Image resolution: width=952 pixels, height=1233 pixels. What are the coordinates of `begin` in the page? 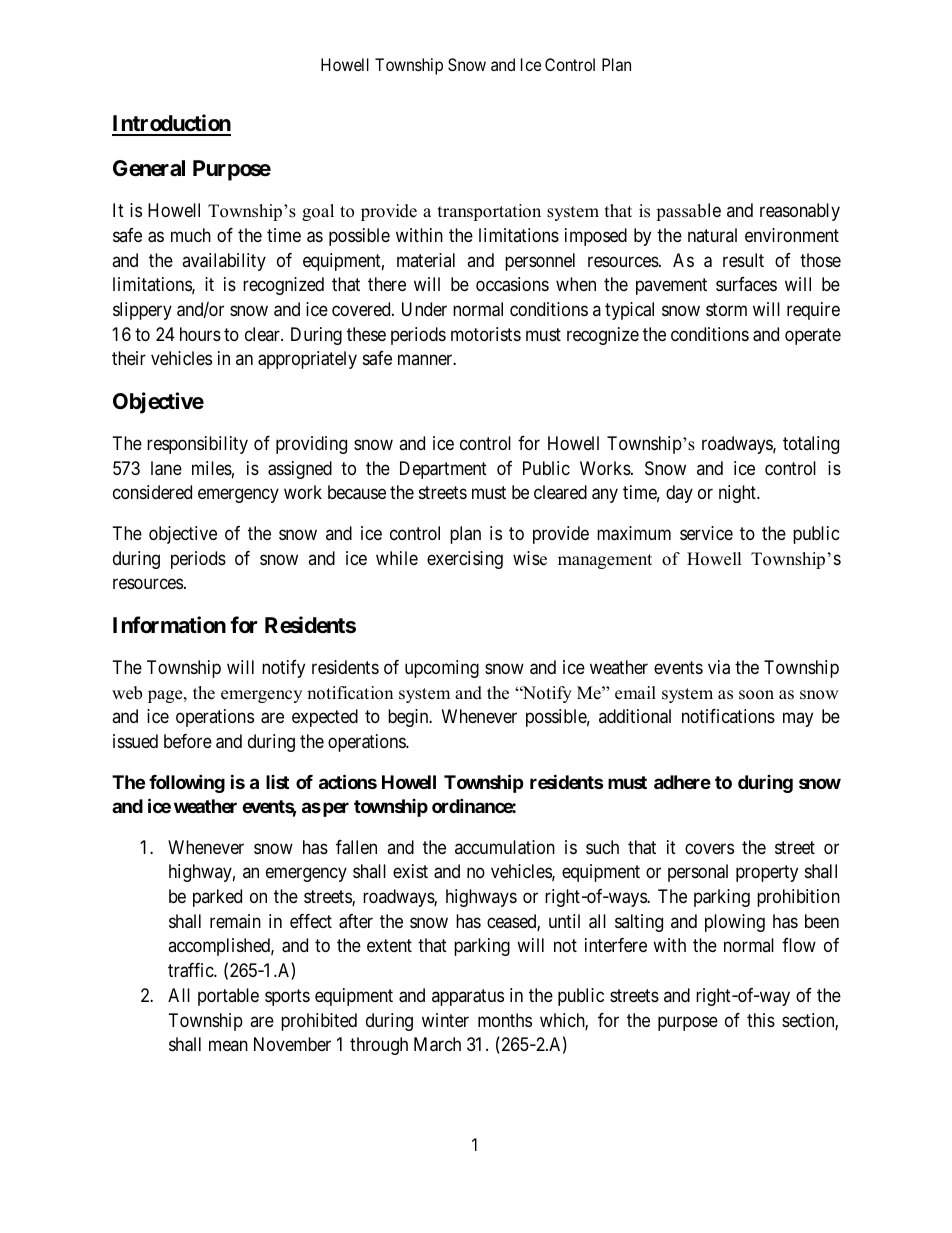 It's located at (409, 718).
